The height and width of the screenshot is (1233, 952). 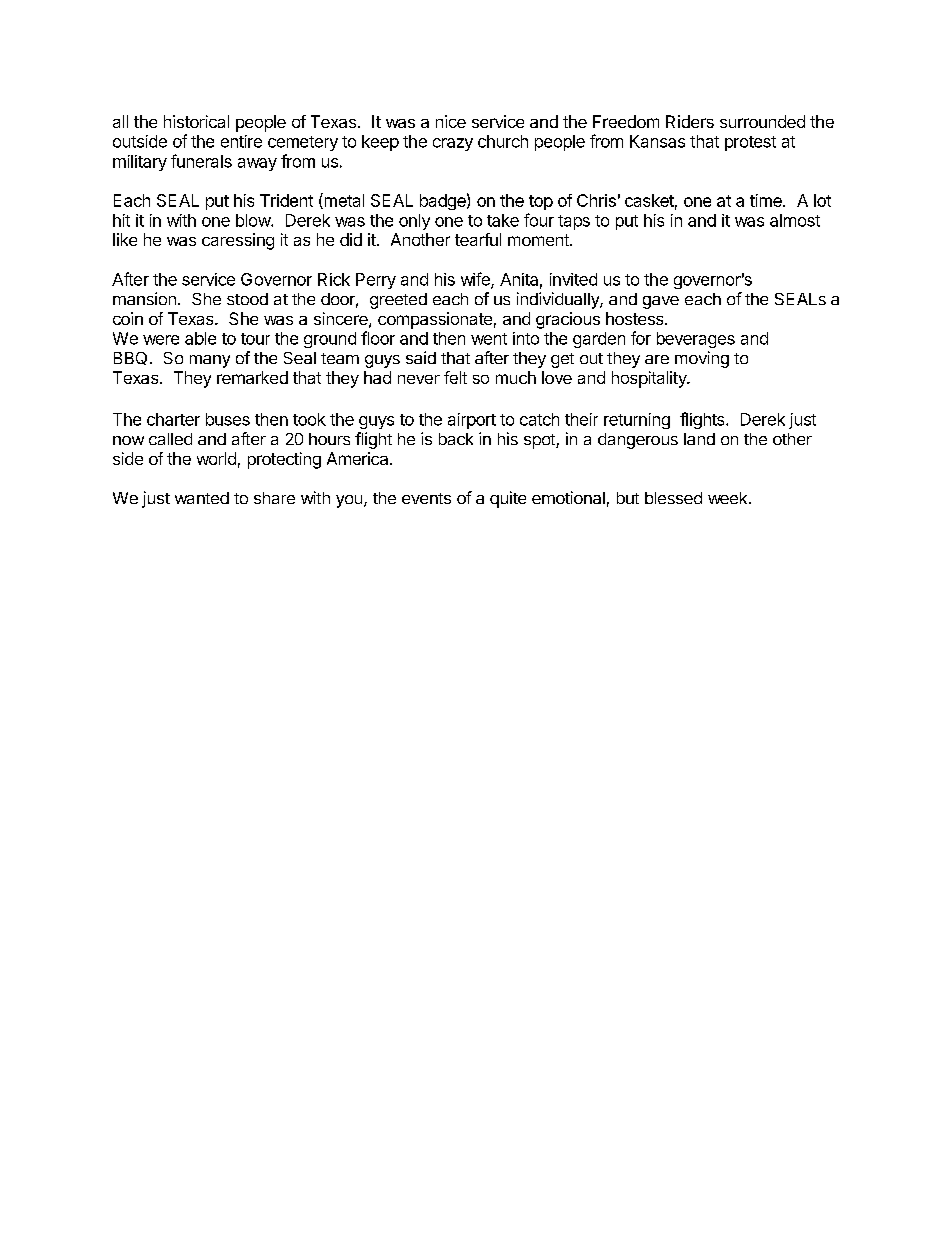 I want to click on church, so click(x=503, y=141).
